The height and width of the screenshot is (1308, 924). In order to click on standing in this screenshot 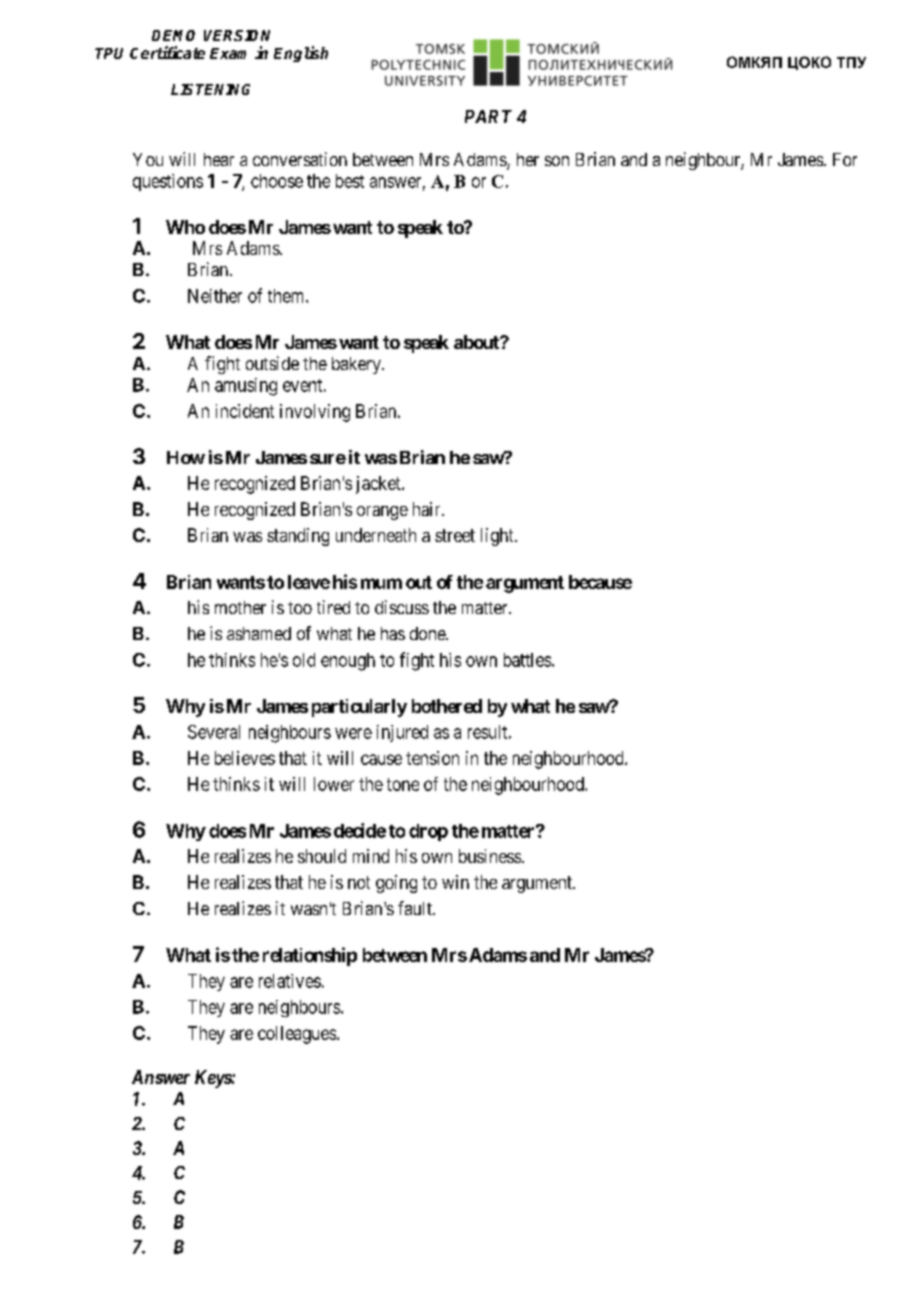, I will do `click(298, 537)`.
